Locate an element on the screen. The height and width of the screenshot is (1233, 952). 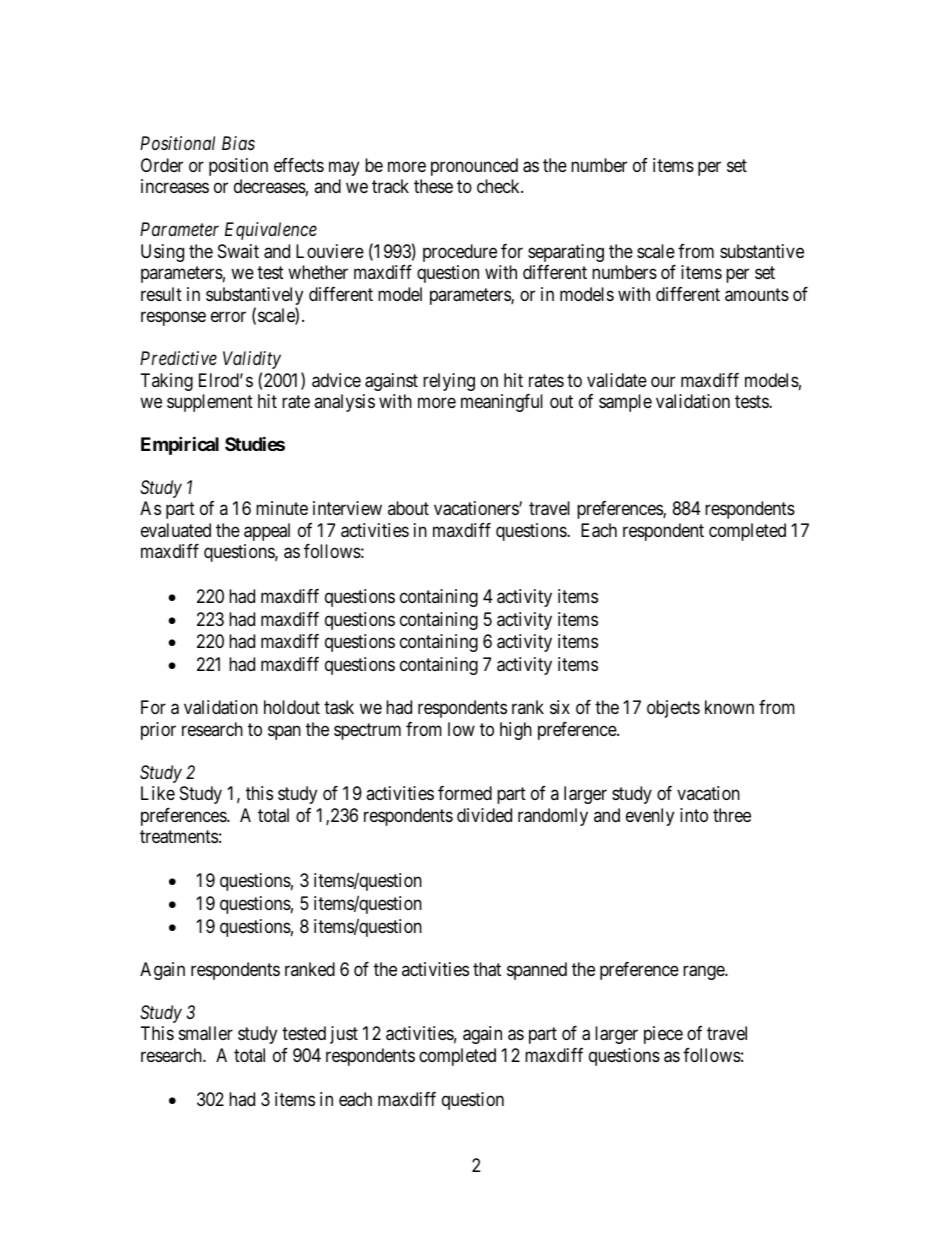
objects is located at coordinates (673, 709).
